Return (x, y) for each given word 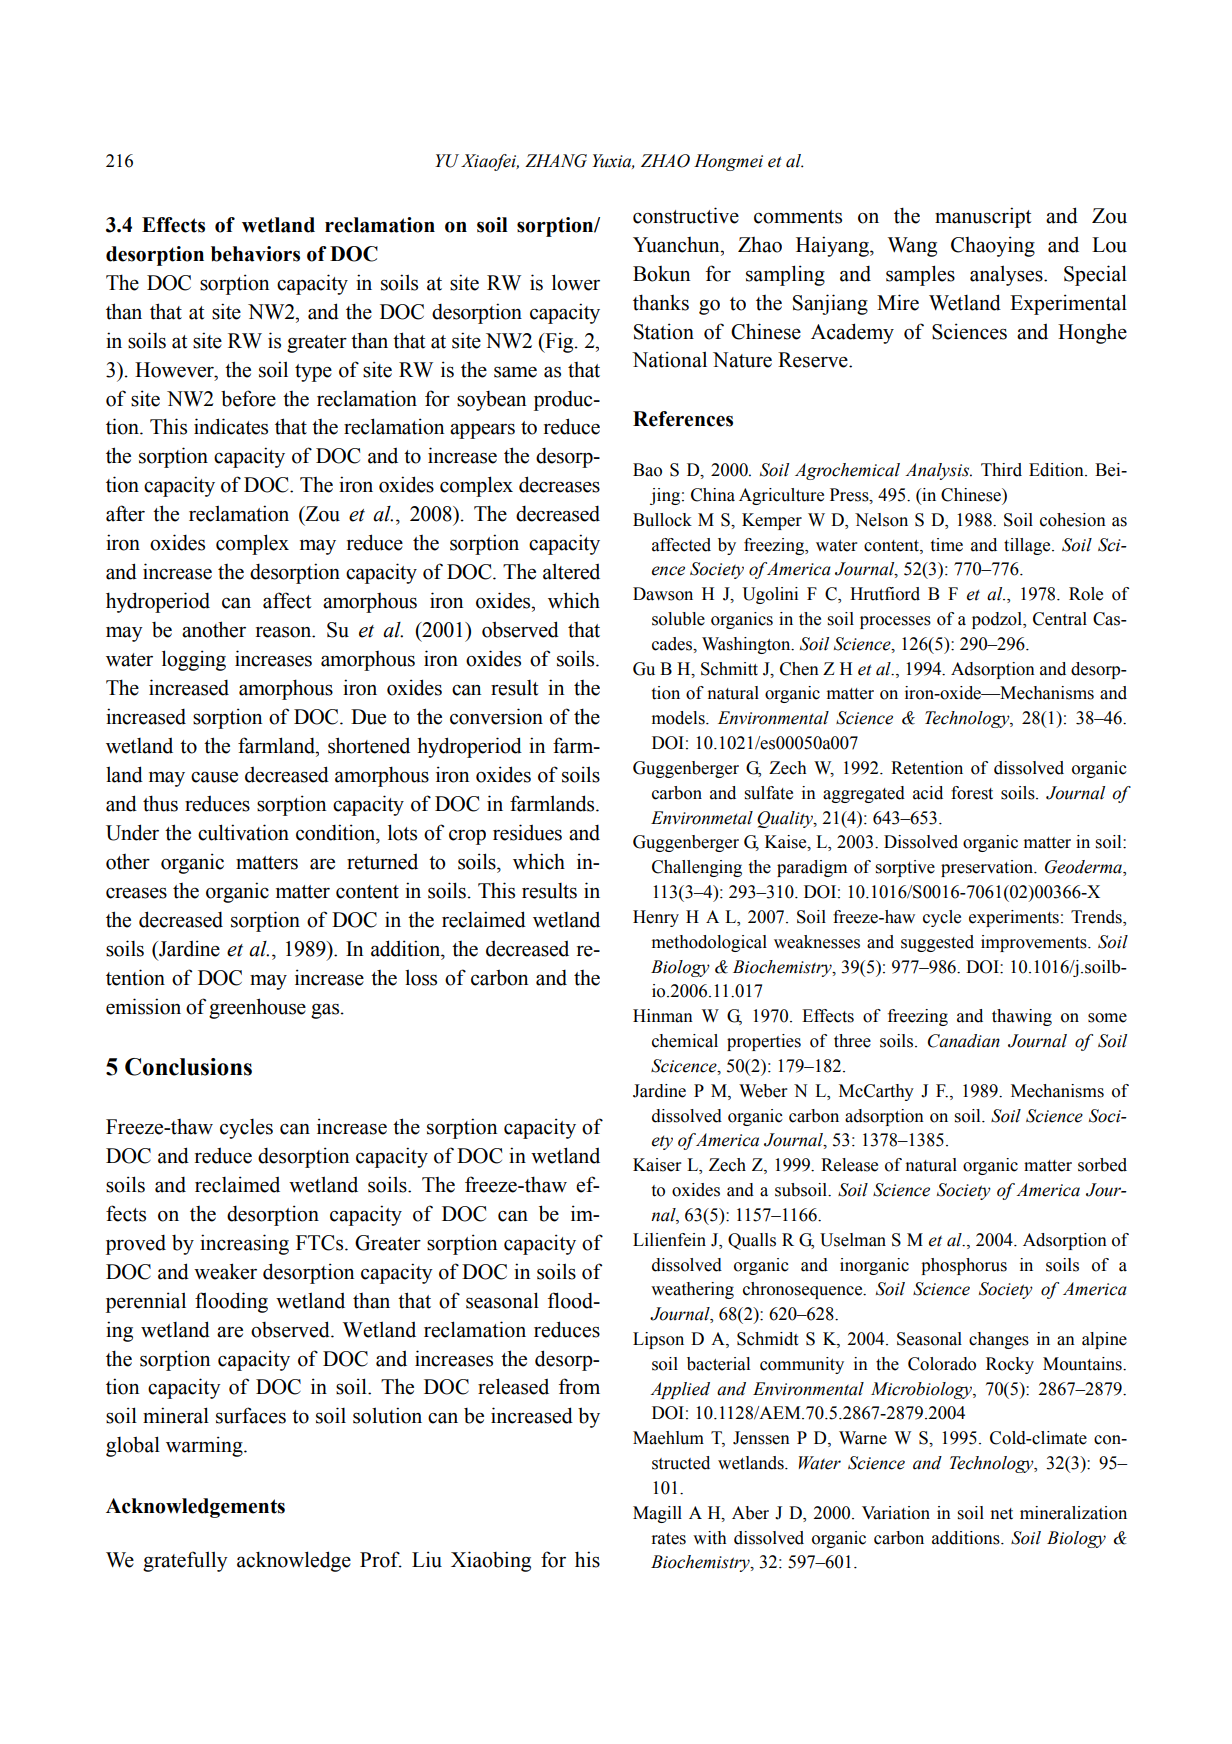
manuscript (983, 217)
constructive (686, 215)
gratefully (185, 1561)
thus (160, 803)
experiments (1014, 918)
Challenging (697, 868)
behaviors (255, 254)
